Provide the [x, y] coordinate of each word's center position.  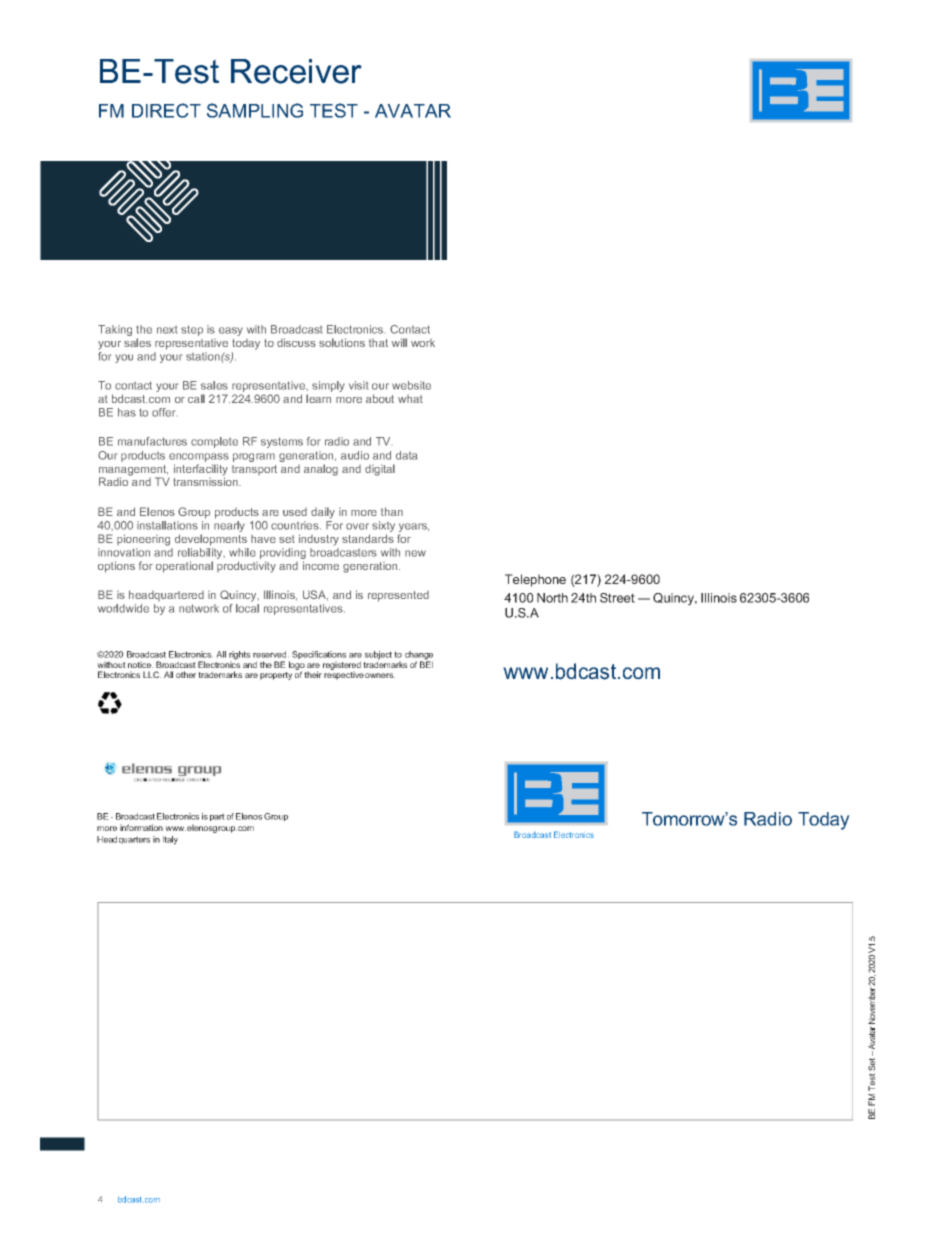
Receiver [296, 71]
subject [378, 656]
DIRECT [166, 110]
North [552, 598]
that [378, 343]
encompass [199, 457]
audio [355, 455]
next [167, 330]
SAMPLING [255, 110]
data [406, 455]
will [399, 342]
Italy [170, 840]
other [186, 674]
